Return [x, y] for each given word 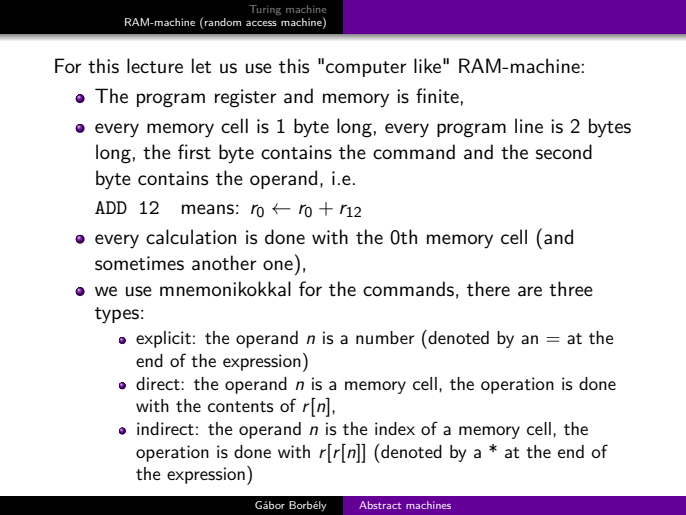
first [194, 152]
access [261, 23]
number [385, 337]
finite [437, 96]
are [530, 291]
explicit [163, 339]
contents [241, 406]
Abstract [380, 505]
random [223, 22]
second [564, 152]
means [208, 209]
